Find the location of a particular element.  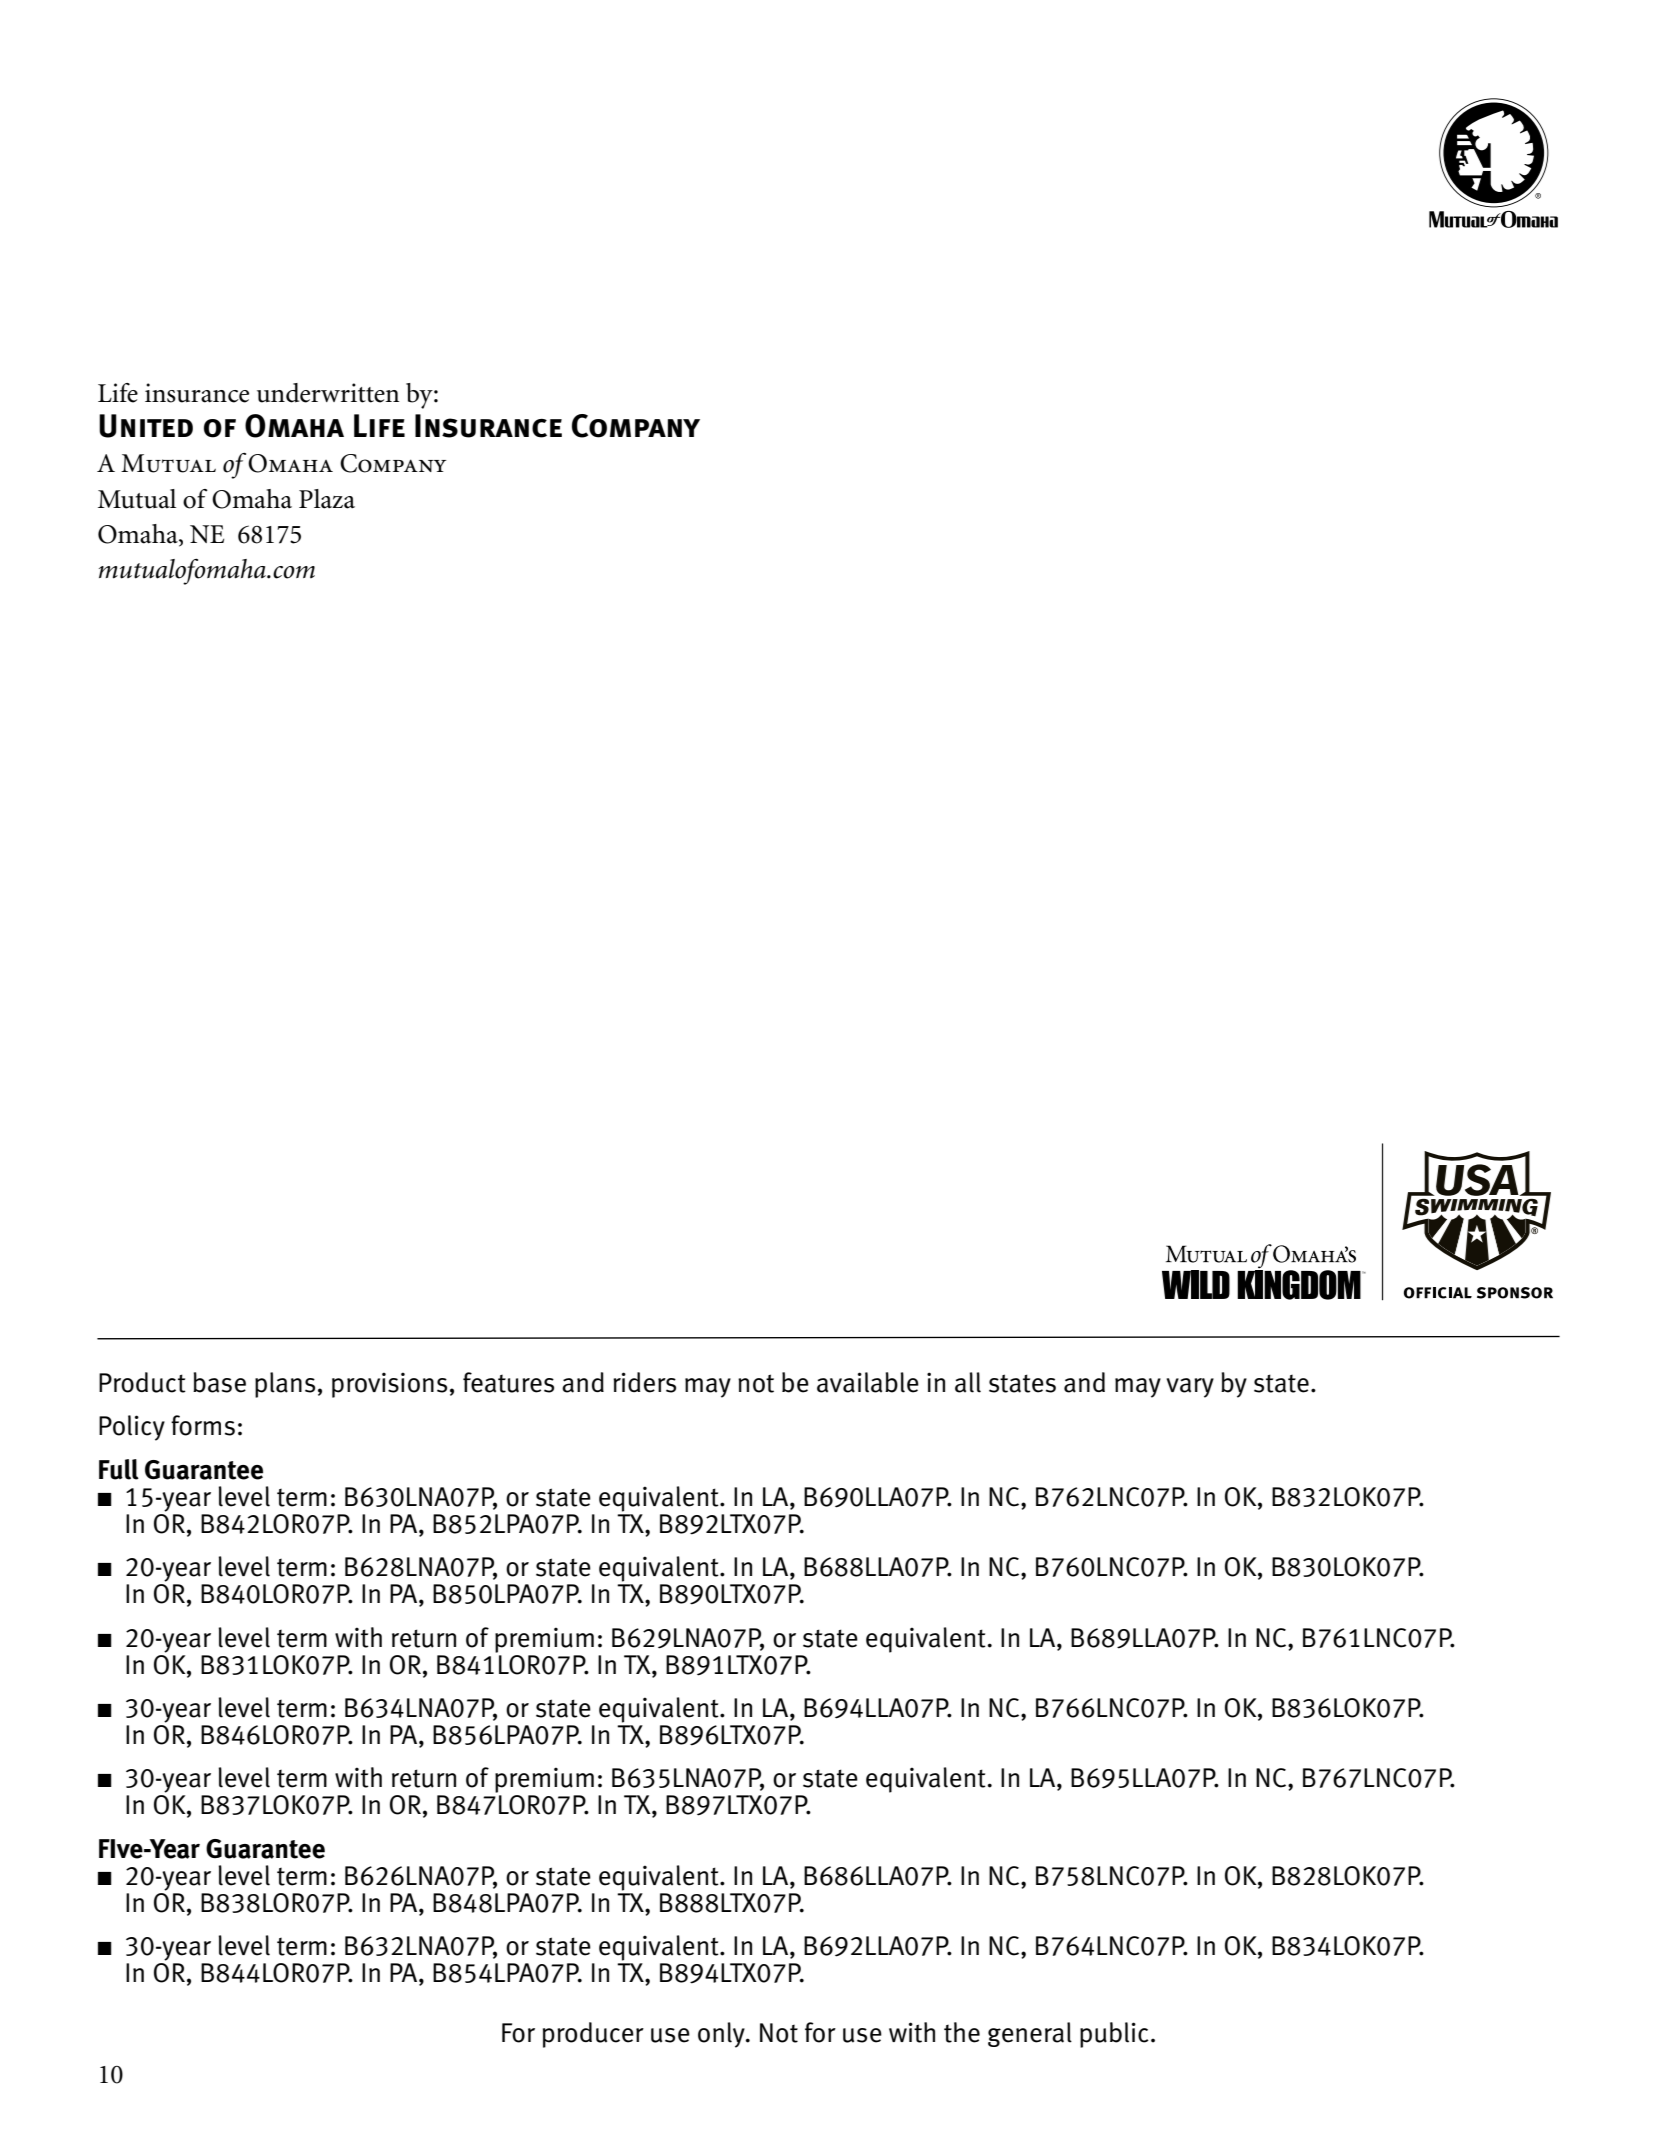

forms is located at coordinates (203, 1425).
